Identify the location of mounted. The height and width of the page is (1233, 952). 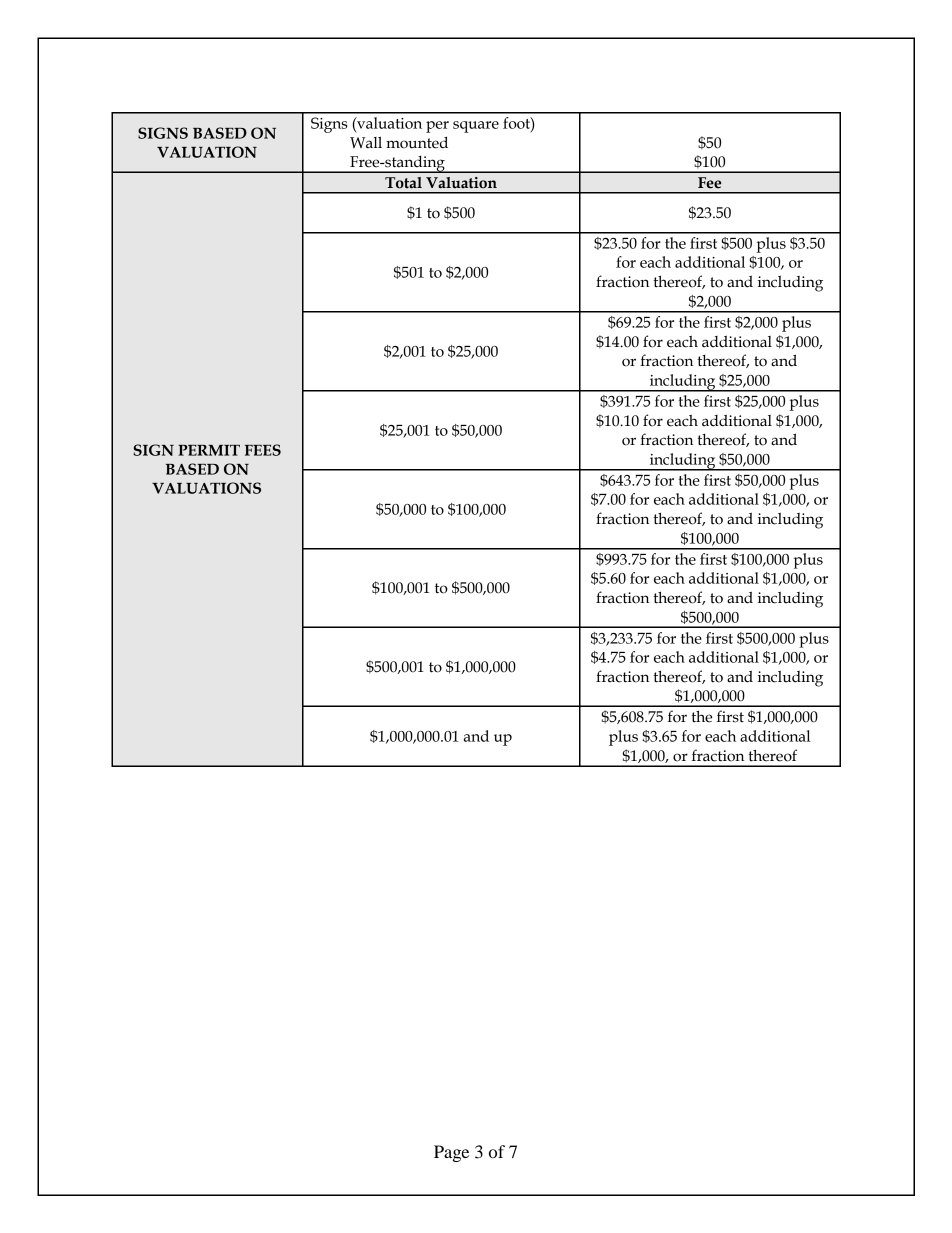
(417, 142).
